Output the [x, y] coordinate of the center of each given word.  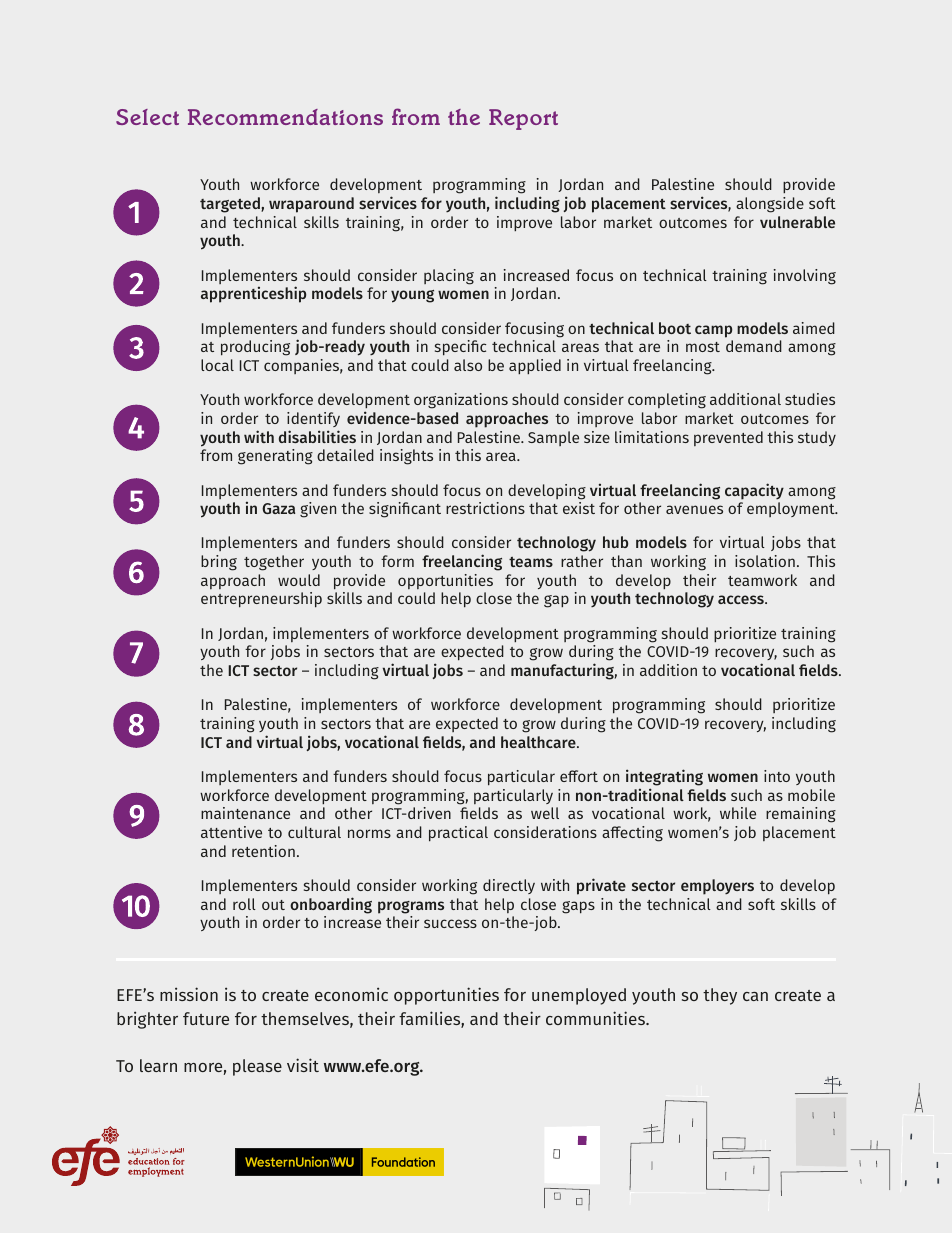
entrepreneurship [261, 600]
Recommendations [285, 117]
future [206, 1018]
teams [531, 562]
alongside [770, 205]
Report [523, 119]
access [742, 599]
